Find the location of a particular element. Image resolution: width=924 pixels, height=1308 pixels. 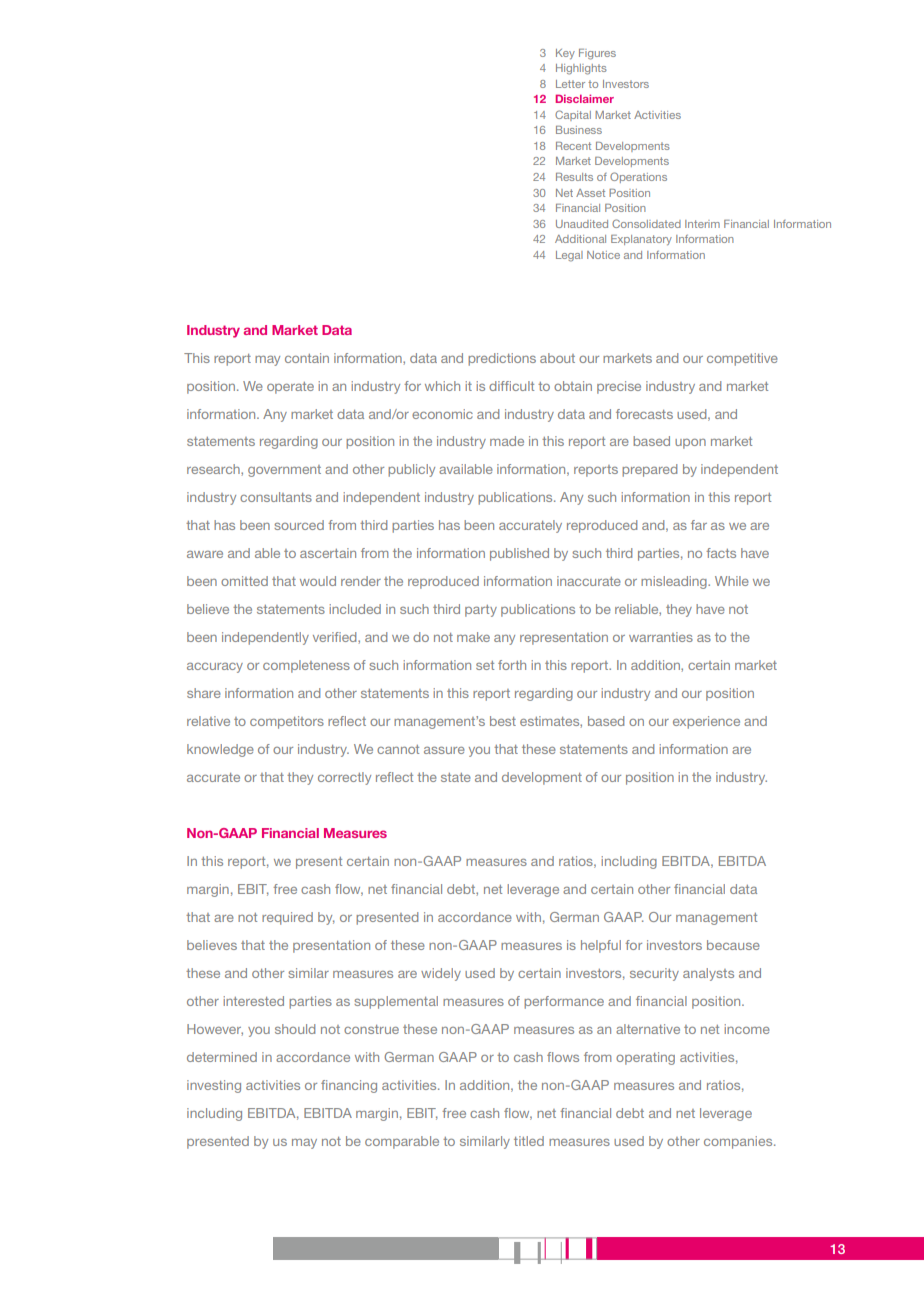

assure is located at coordinates (444, 750).
